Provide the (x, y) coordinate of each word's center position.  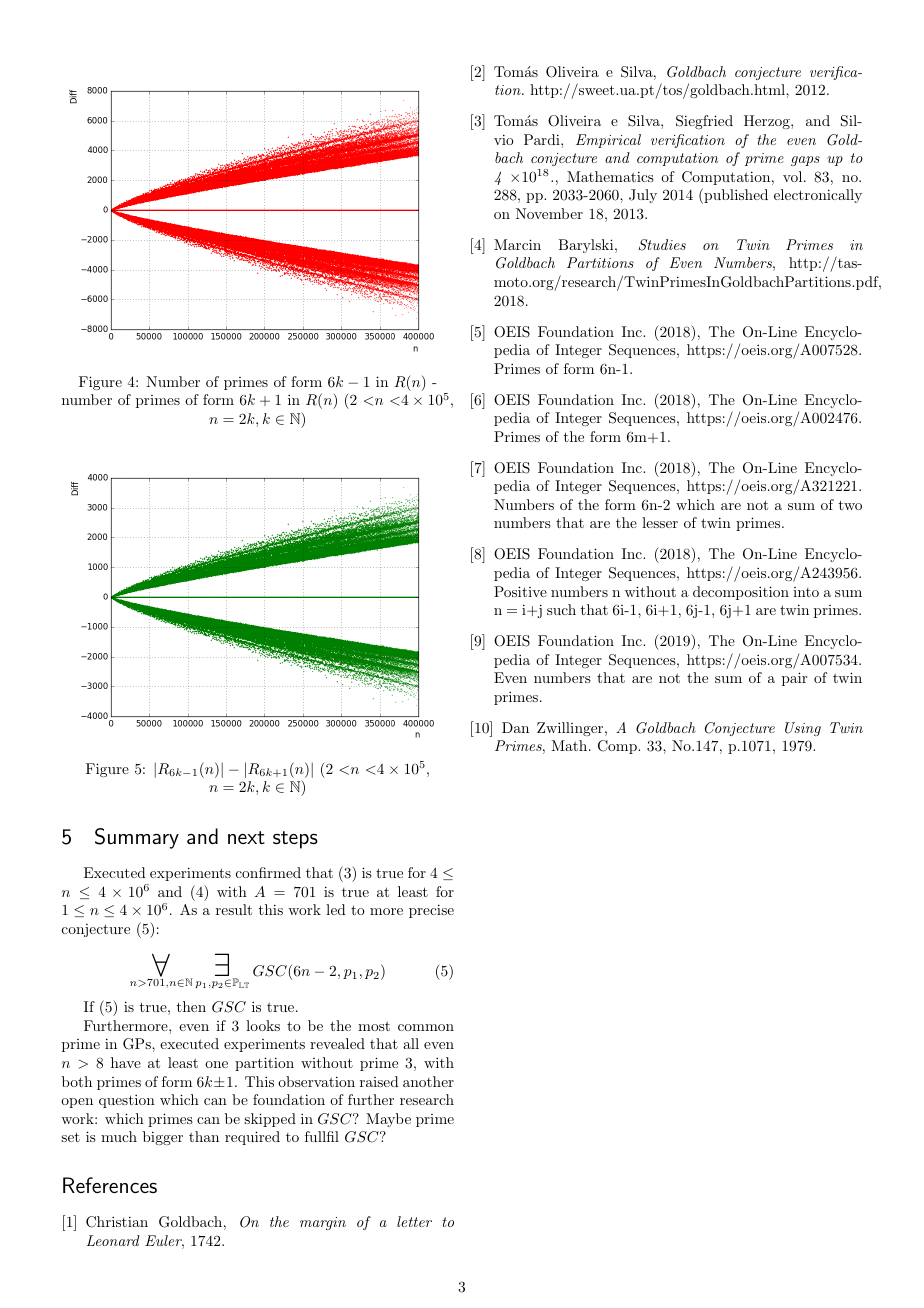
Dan (515, 727)
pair (794, 679)
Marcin (517, 244)
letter (414, 1221)
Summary (137, 838)
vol (794, 176)
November (549, 213)
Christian (117, 1222)
